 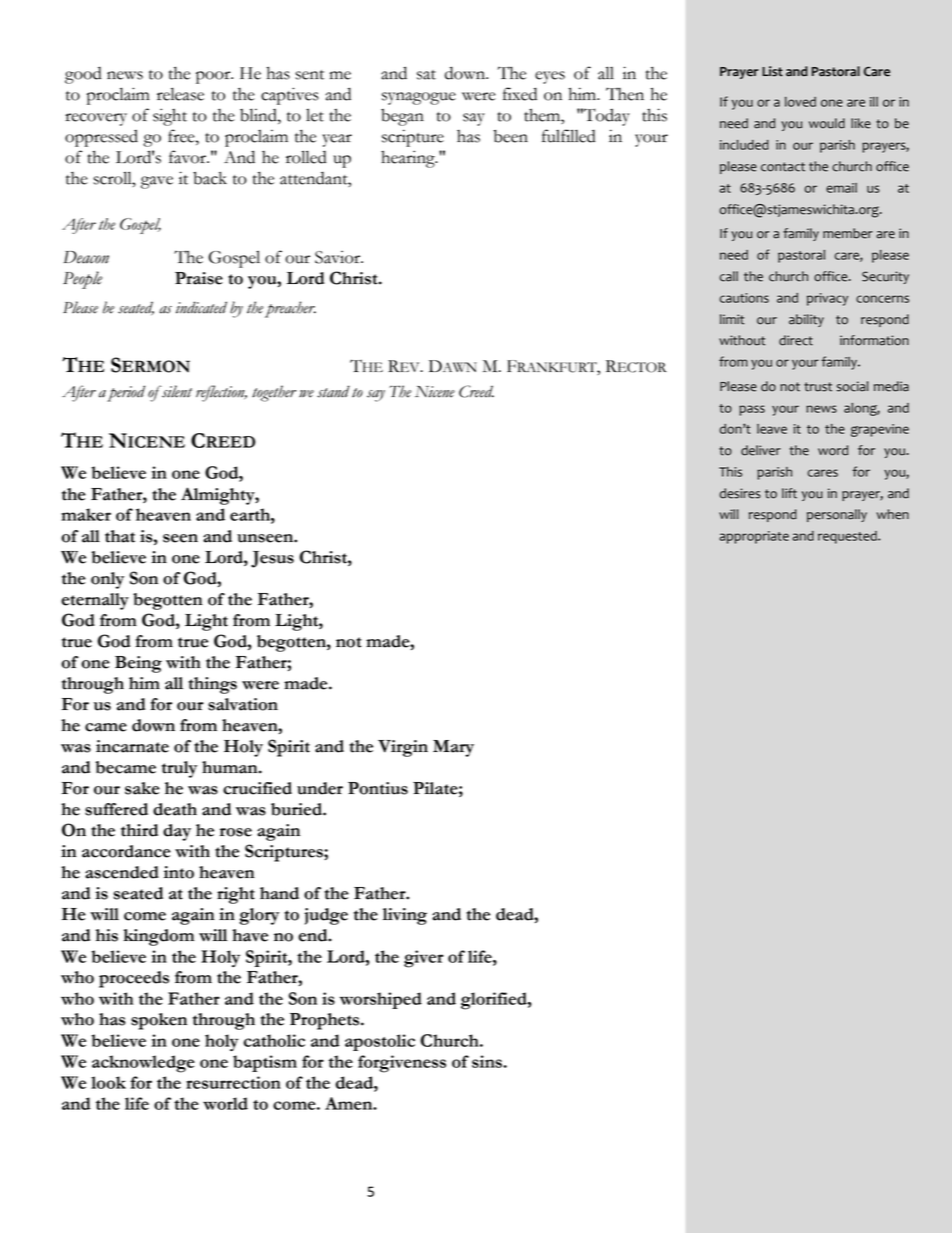 I want to click on loved, so click(x=800, y=102).
